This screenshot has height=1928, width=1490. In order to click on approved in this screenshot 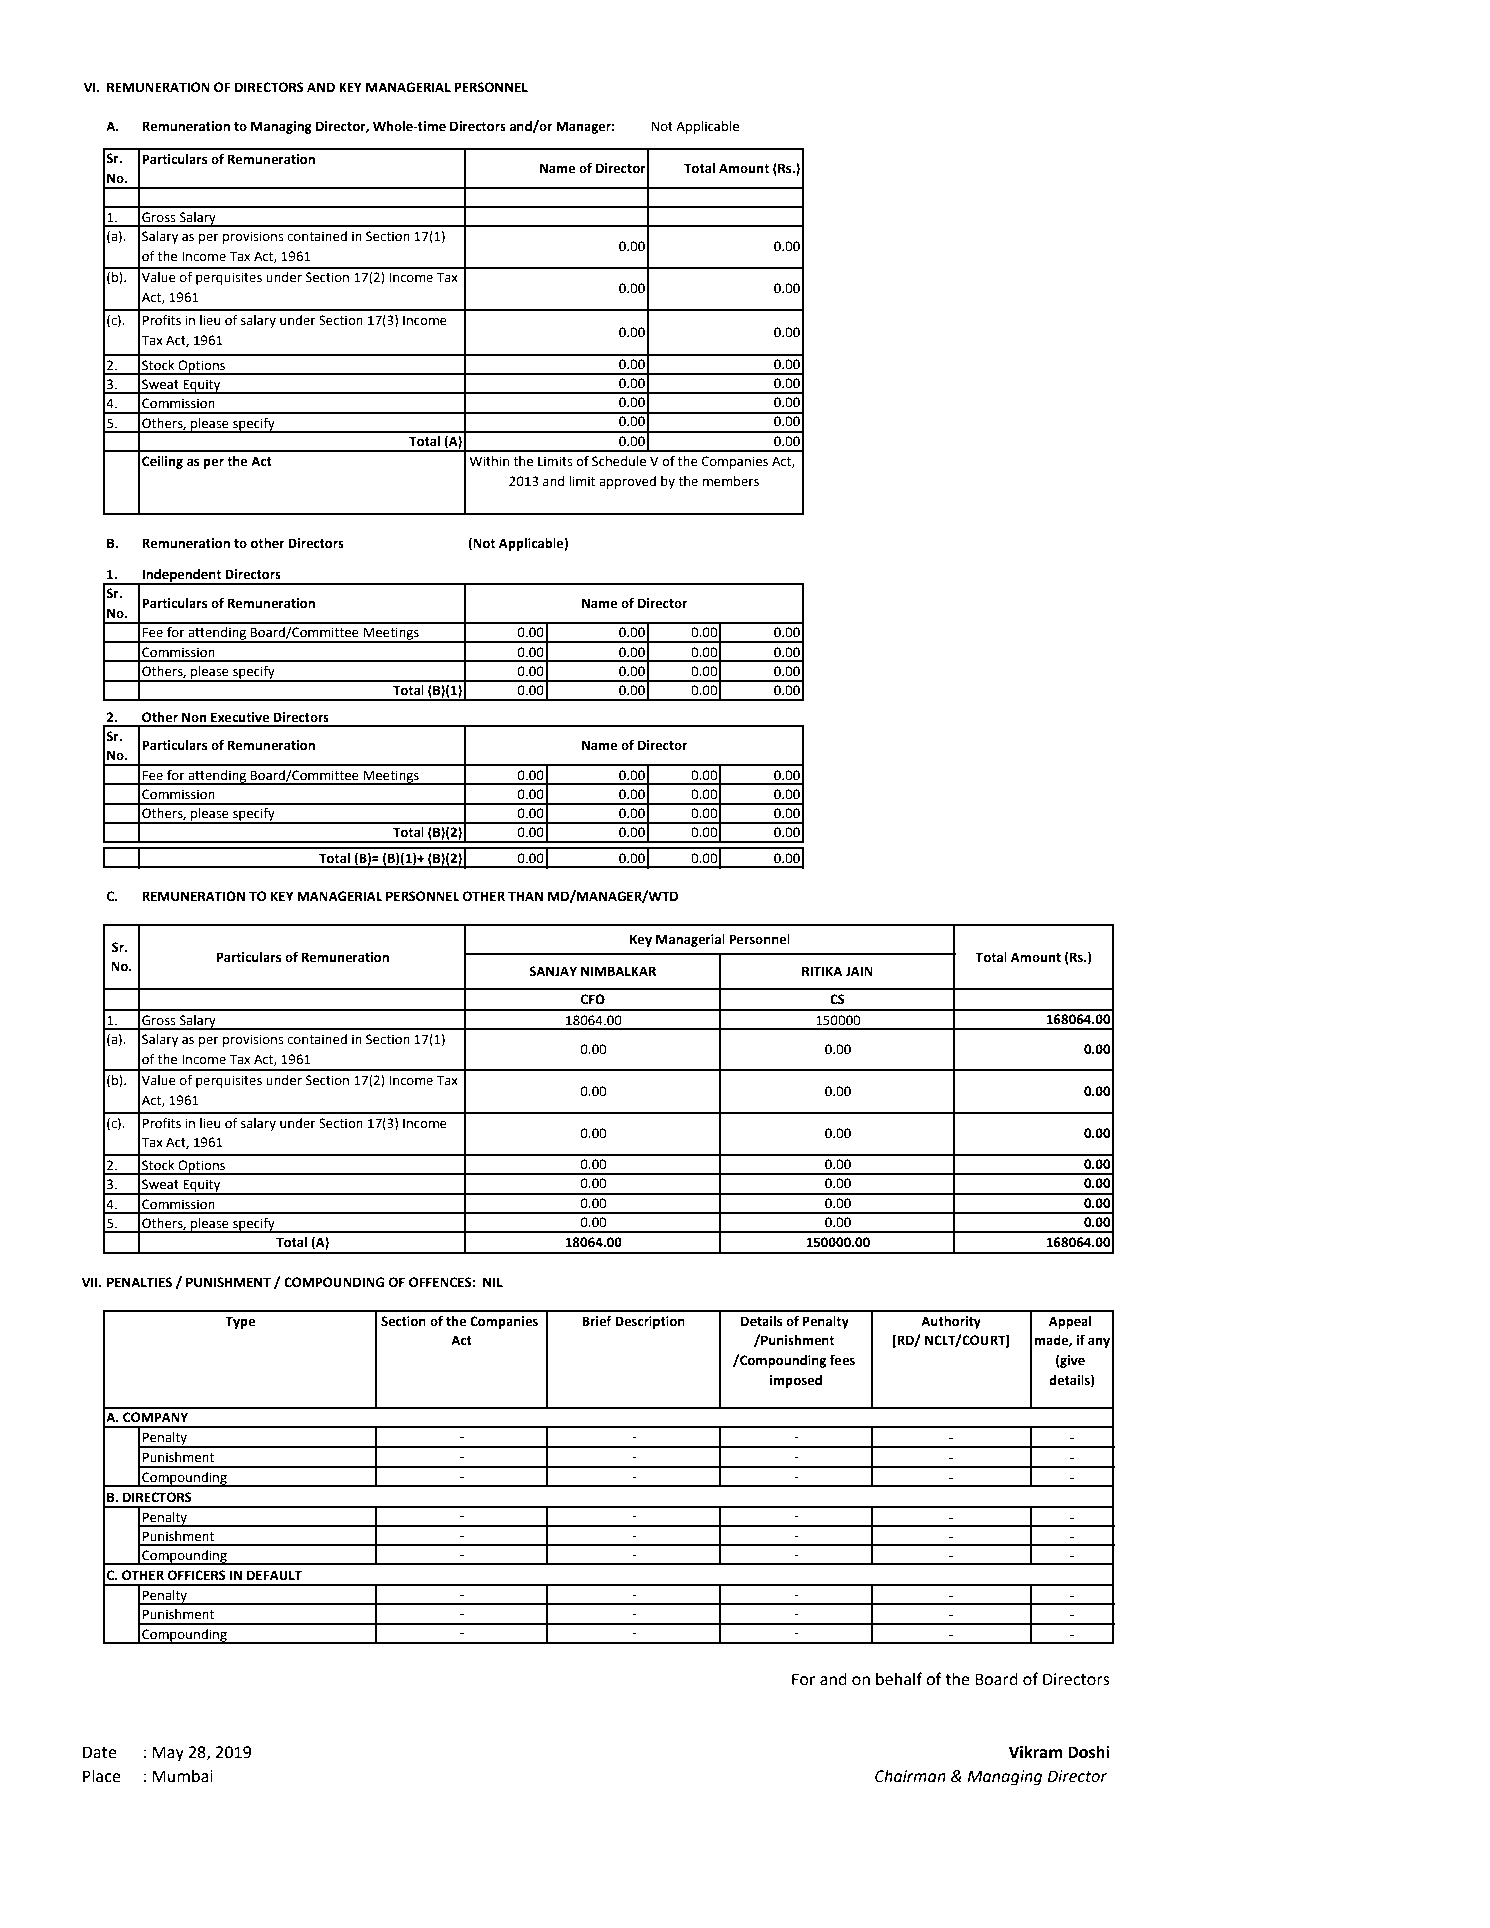, I will do `click(627, 482)`.
